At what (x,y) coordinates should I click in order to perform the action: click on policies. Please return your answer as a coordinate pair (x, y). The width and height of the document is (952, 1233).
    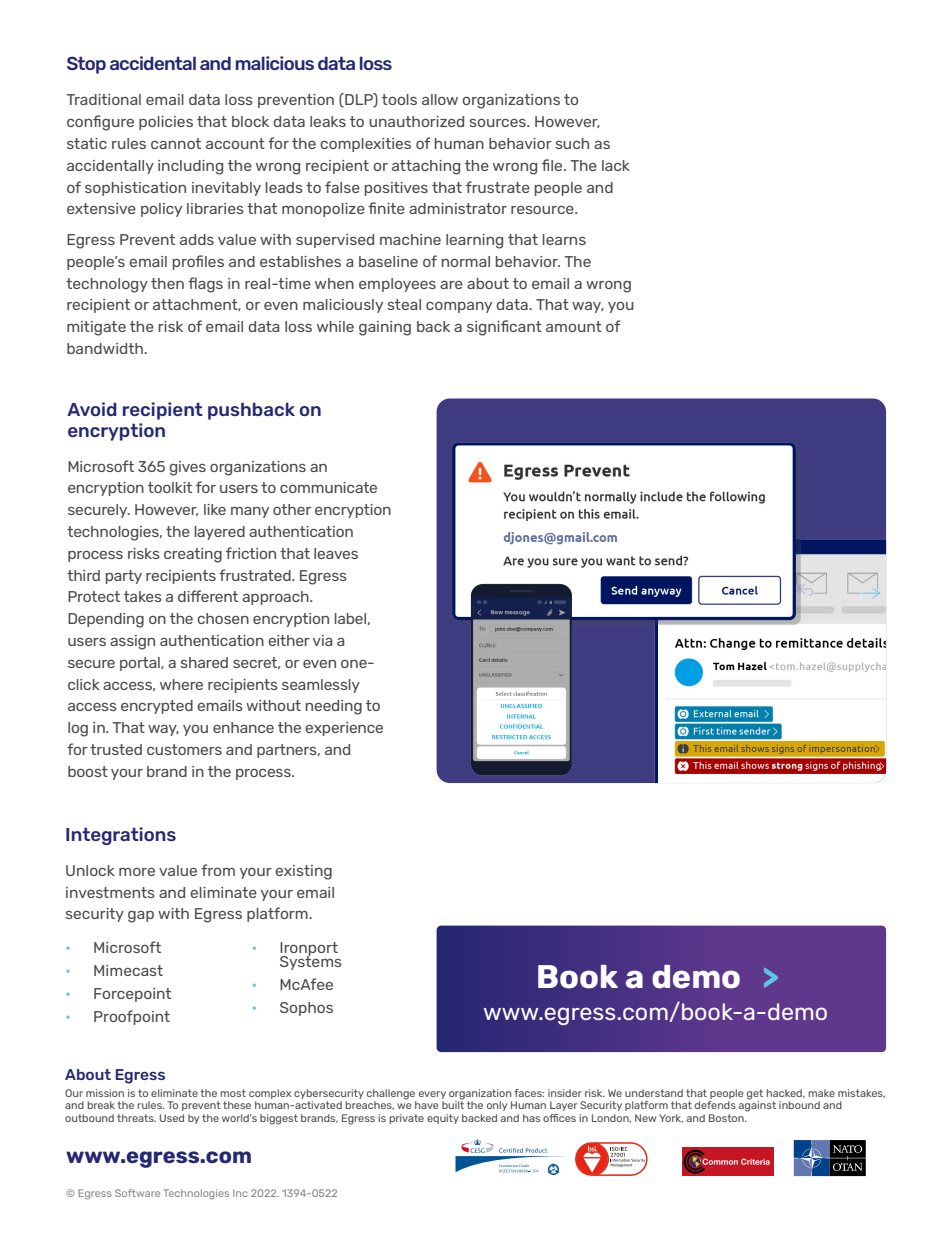
    Looking at the image, I should click on (166, 123).
